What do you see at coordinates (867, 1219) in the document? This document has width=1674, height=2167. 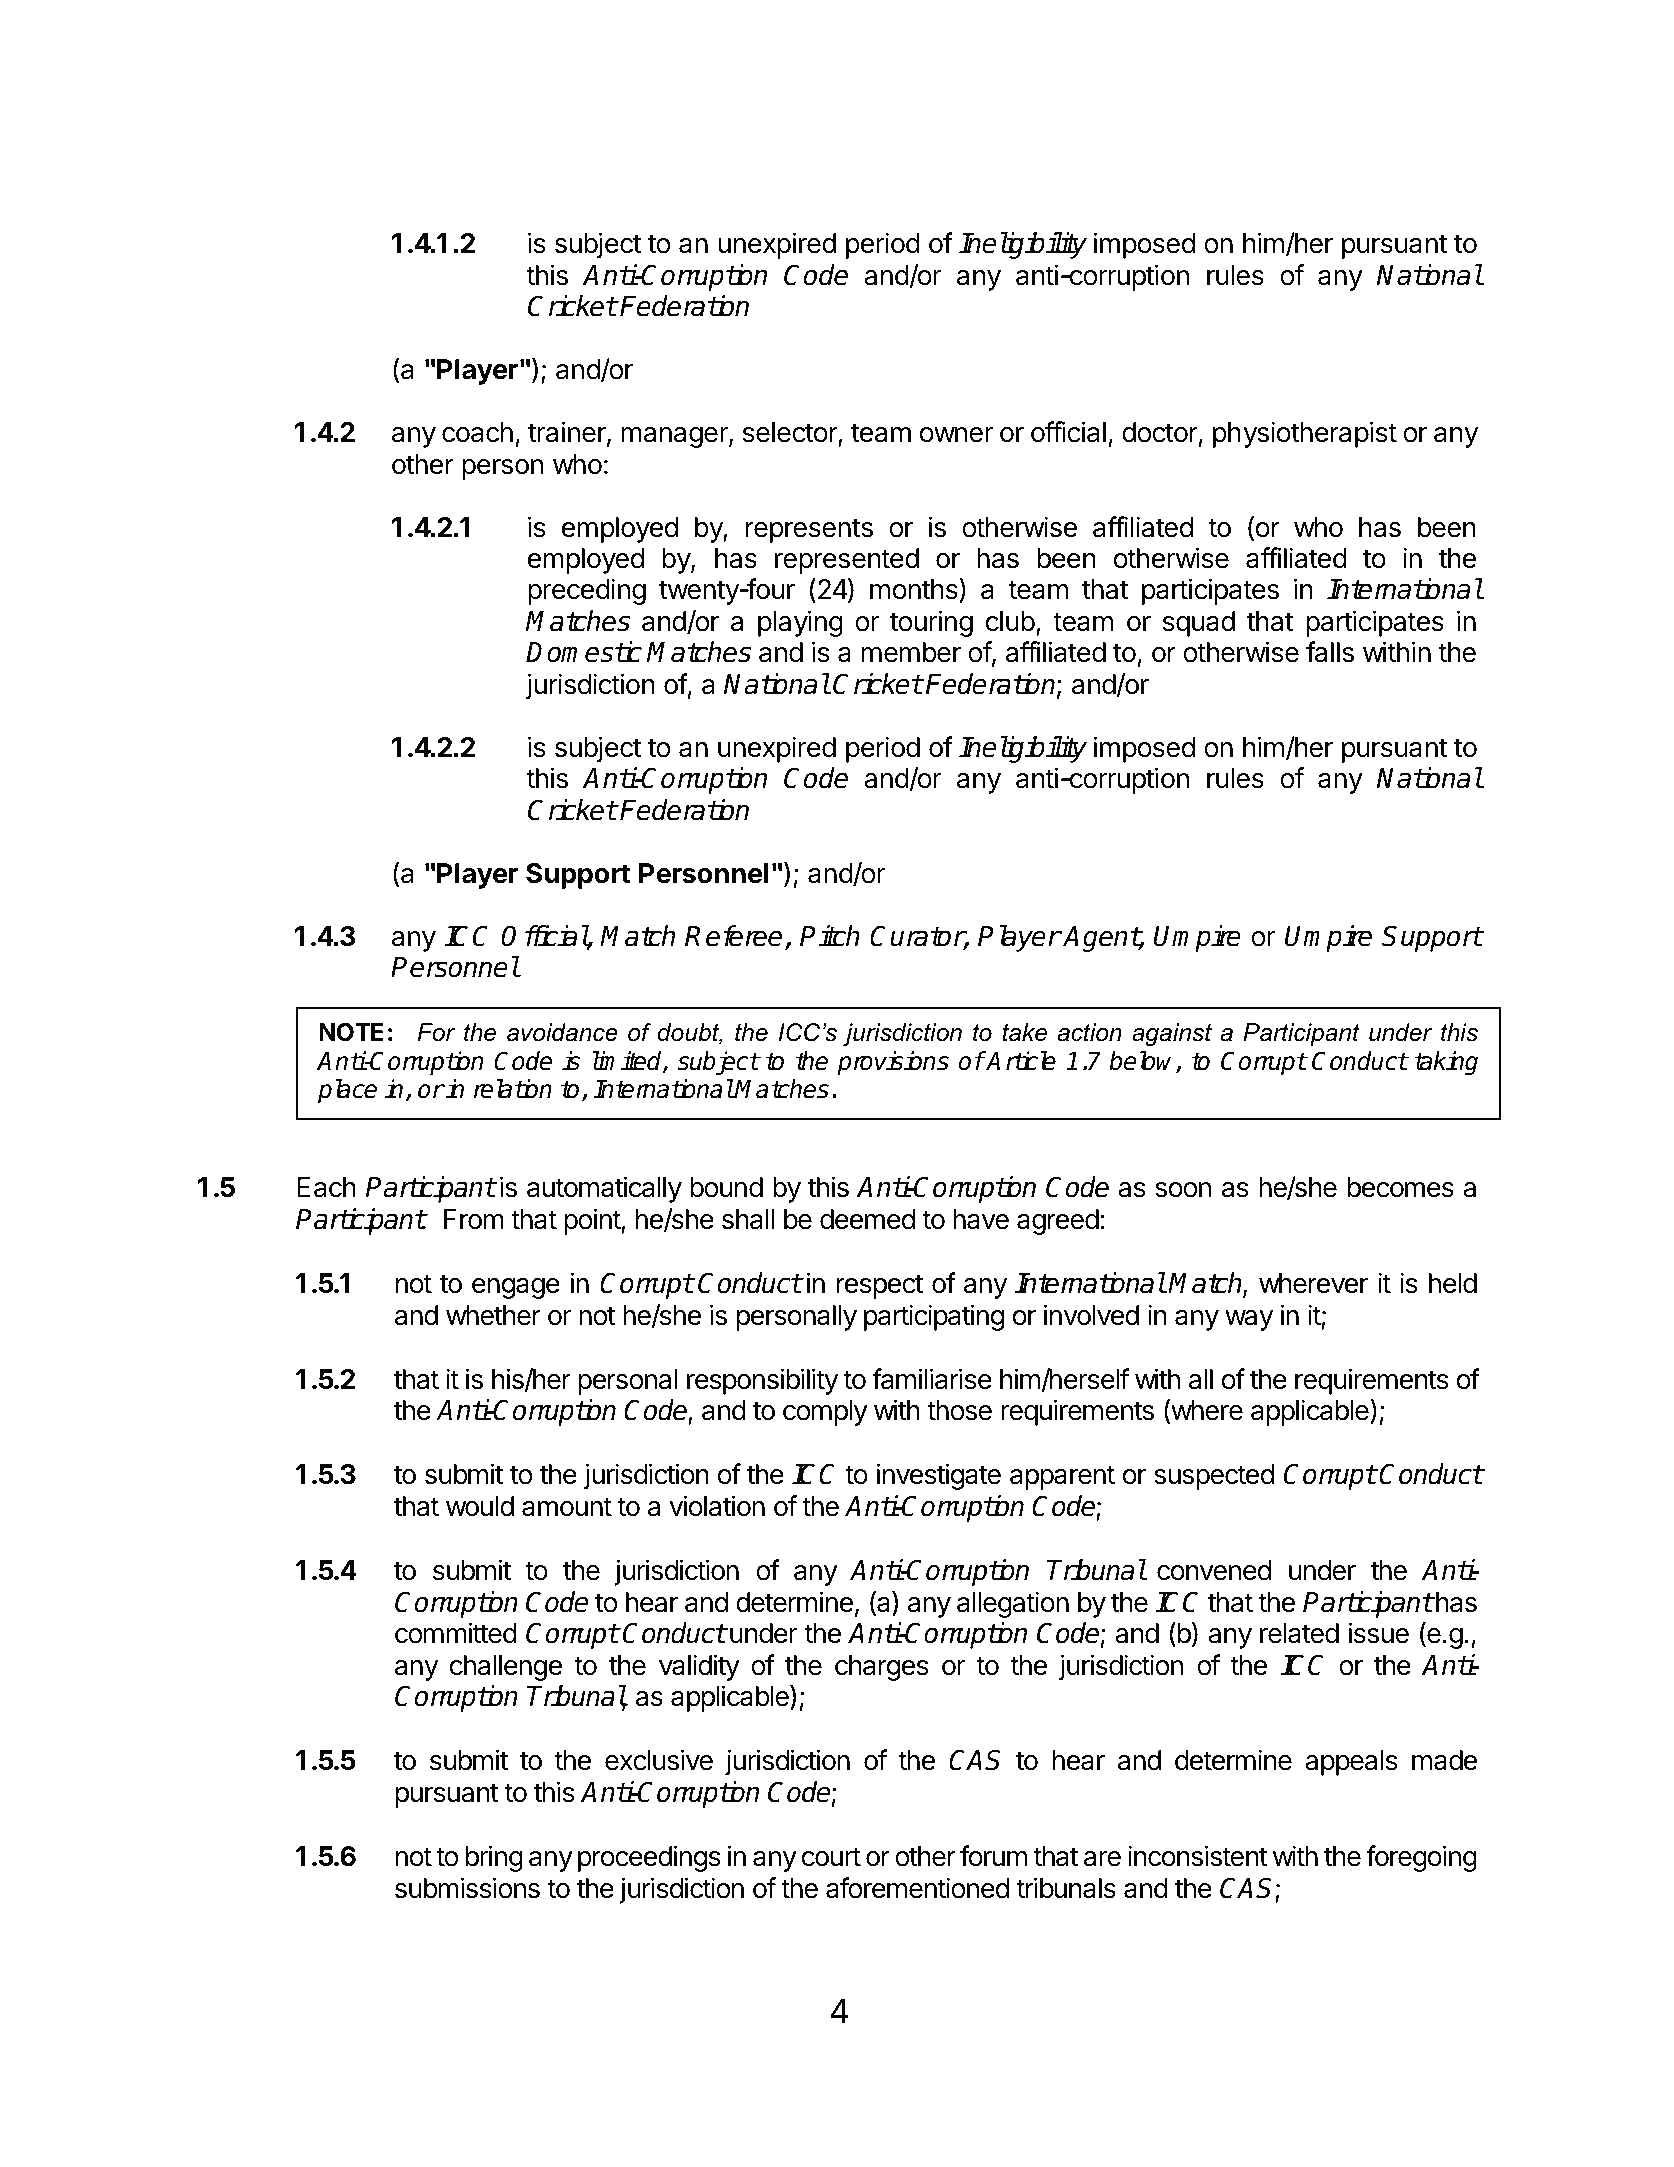 I see `deemed` at bounding box center [867, 1219].
